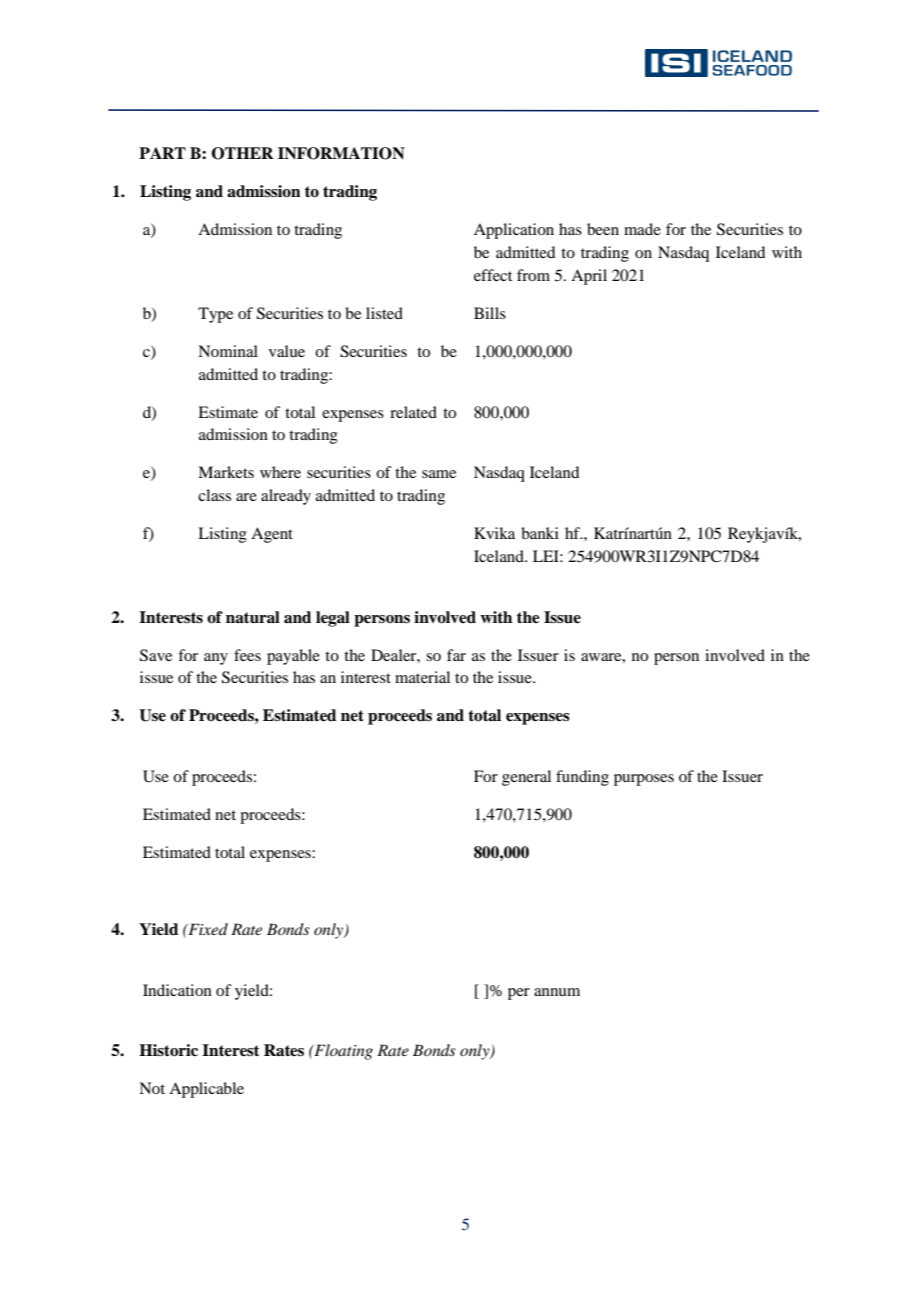 This document has height=1308, width=924. I want to click on Floating, so click(342, 1052).
